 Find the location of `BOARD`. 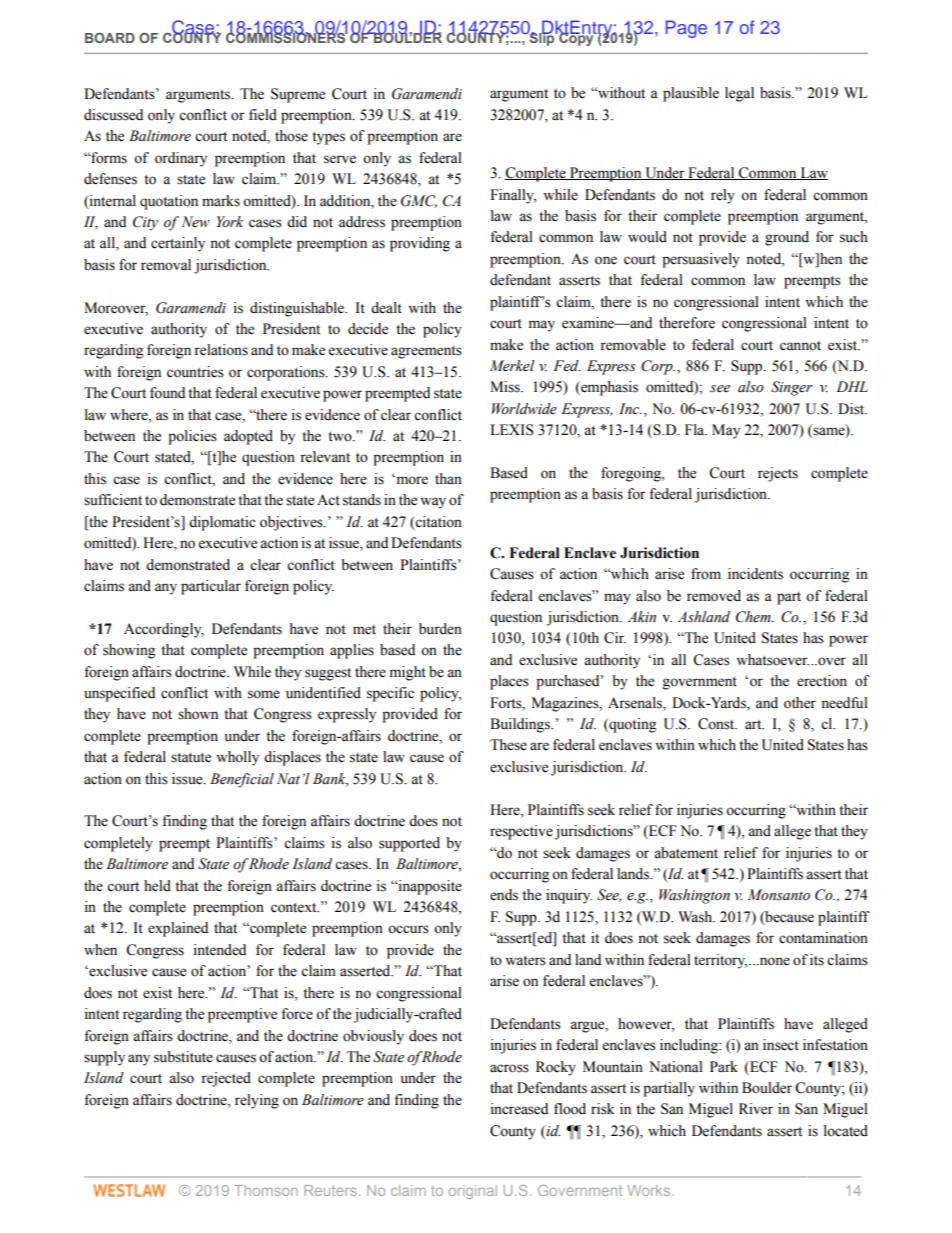

BOARD is located at coordinates (110, 37).
